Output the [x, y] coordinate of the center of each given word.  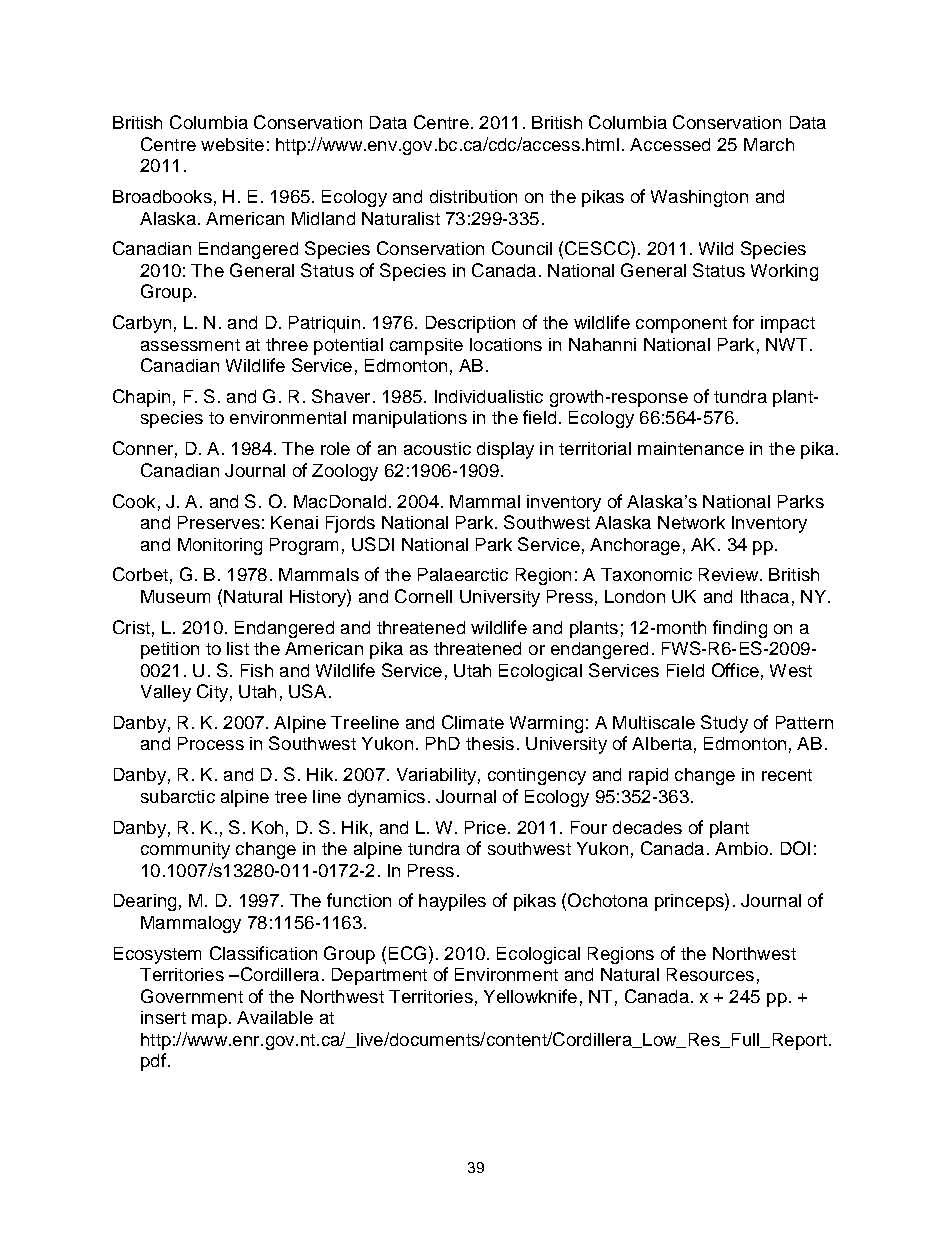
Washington [699, 198]
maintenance [691, 448]
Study [724, 724]
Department [379, 976]
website [232, 144]
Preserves [219, 522]
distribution [473, 196]
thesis [490, 743]
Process [211, 743]
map [209, 1021]
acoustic [437, 448]
